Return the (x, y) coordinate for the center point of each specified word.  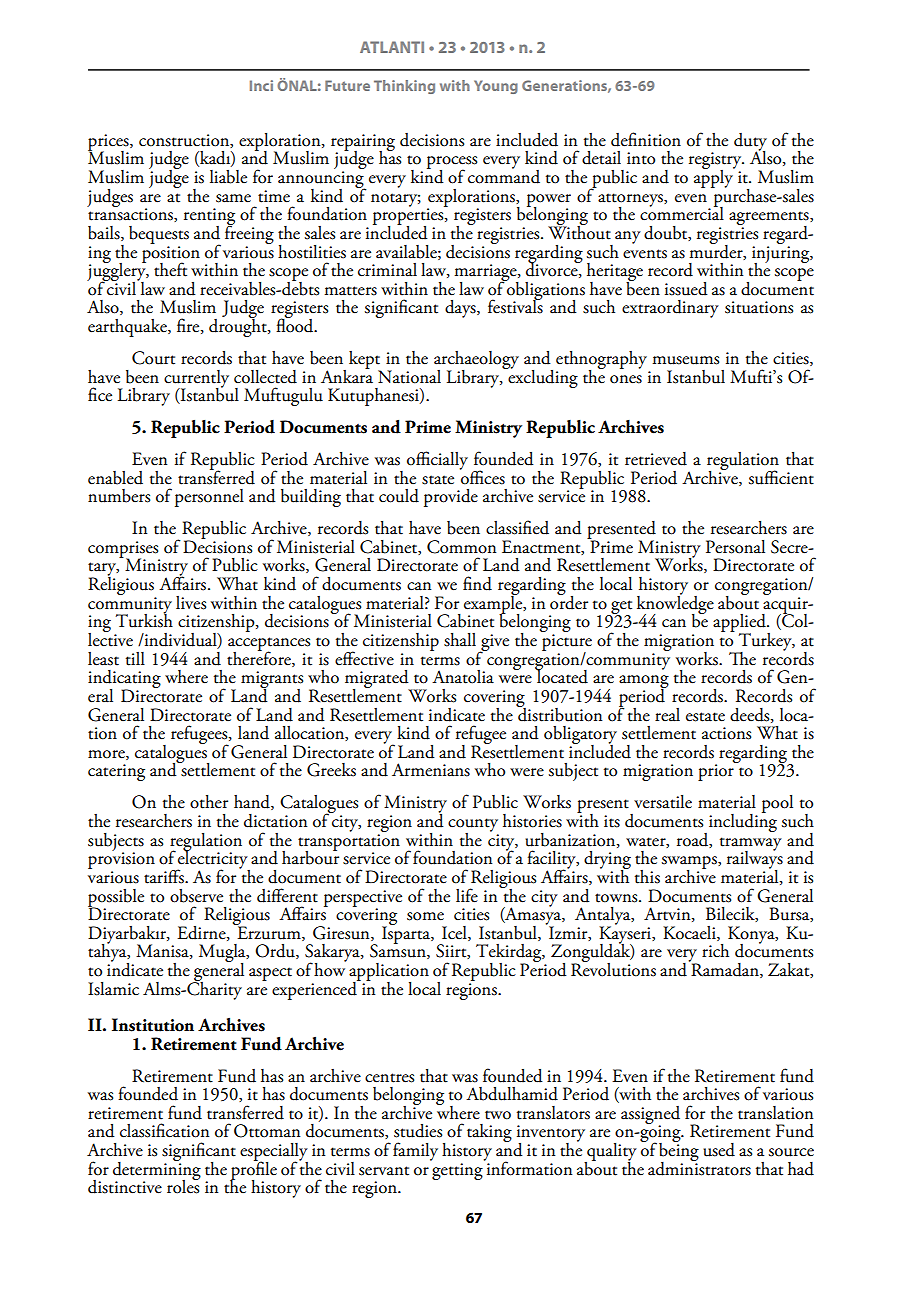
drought (239, 326)
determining (157, 1170)
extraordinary (670, 309)
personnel (209, 498)
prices (109, 143)
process (452, 164)
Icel (455, 933)
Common (461, 547)
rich (715, 951)
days (461, 309)
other (209, 802)
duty (750, 143)
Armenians (431, 770)
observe (196, 896)
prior (717, 771)
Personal (735, 547)
